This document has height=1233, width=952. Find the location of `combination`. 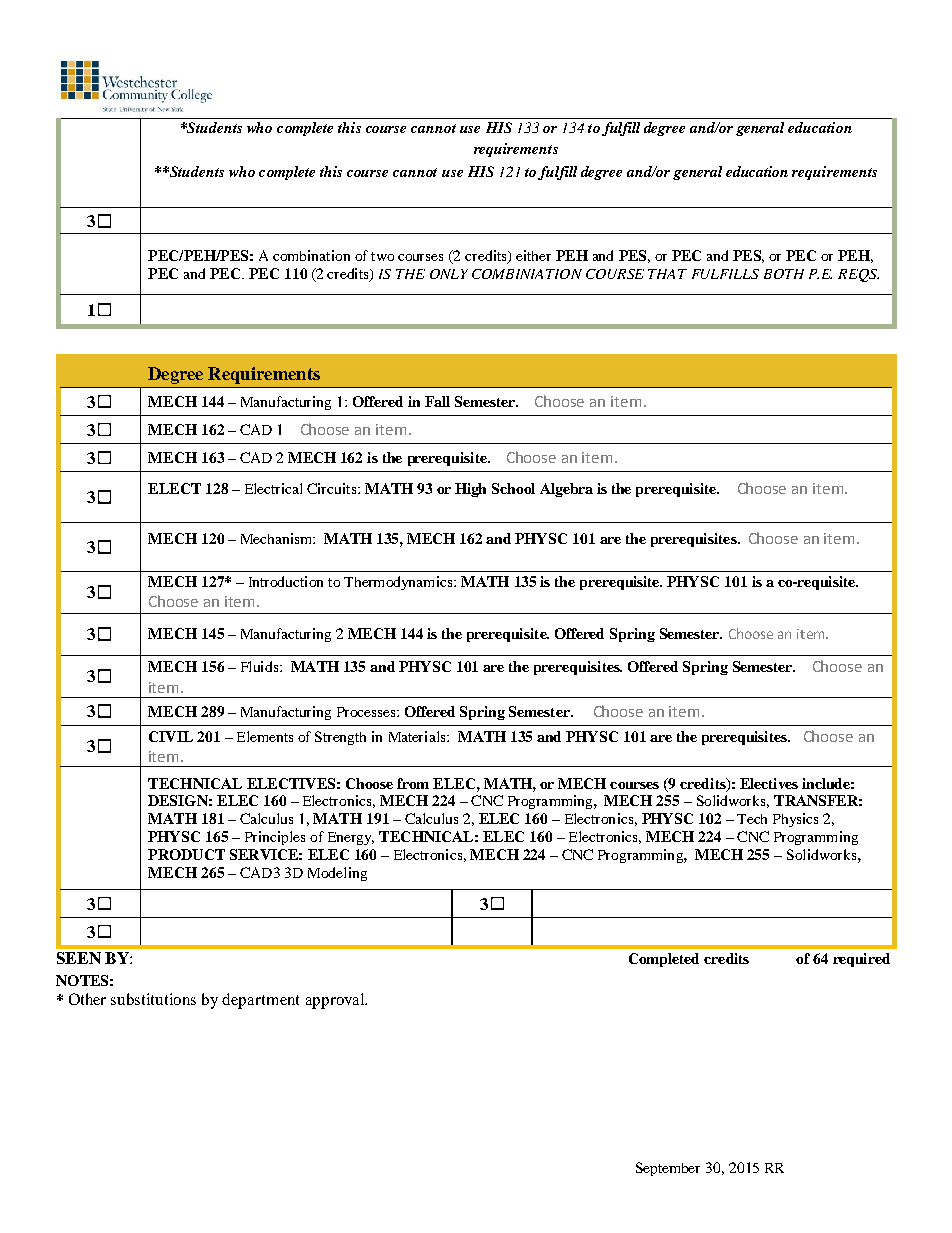

combination is located at coordinates (311, 255).
